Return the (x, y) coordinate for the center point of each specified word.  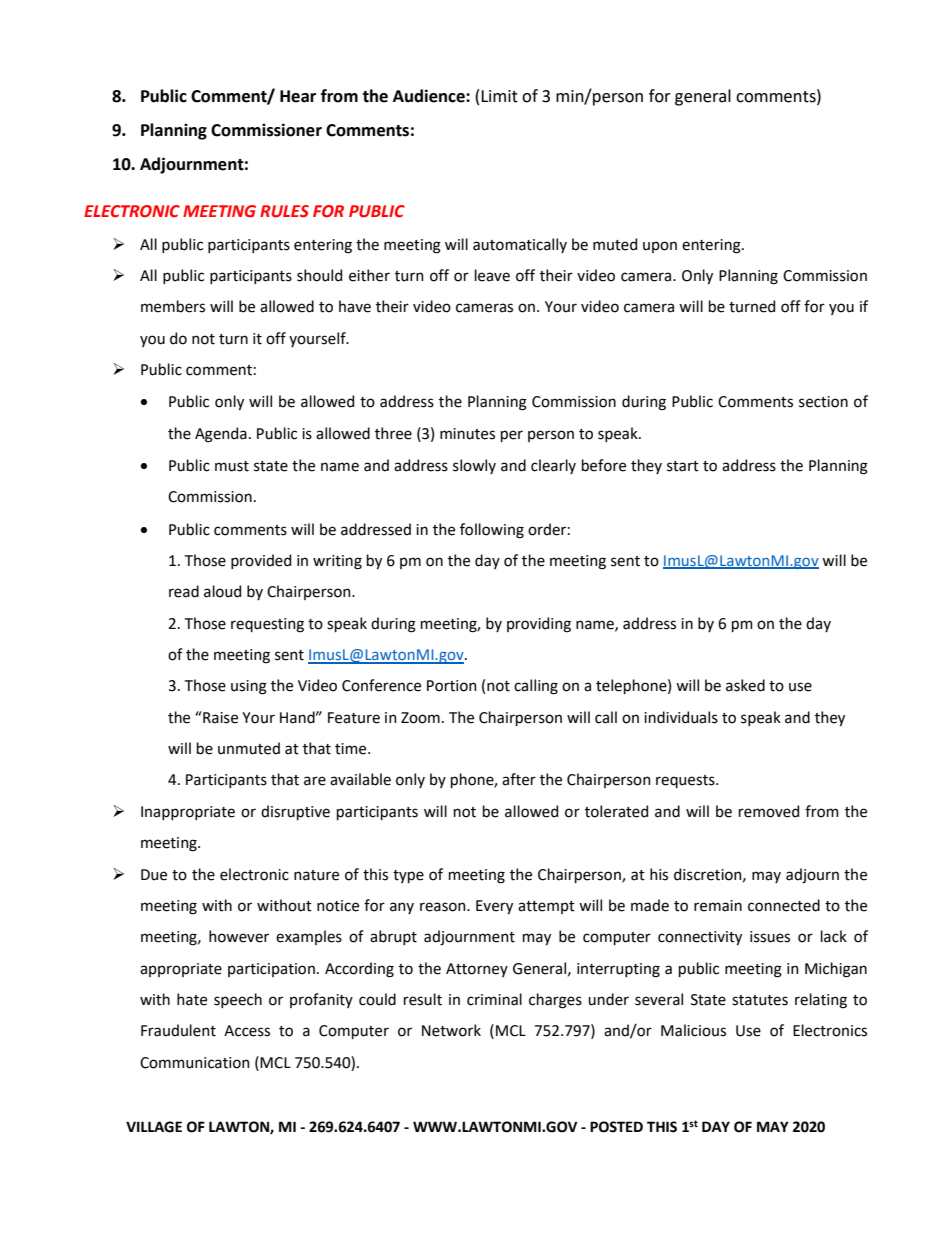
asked (745, 685)
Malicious (693, 1030)
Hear (298, 96)
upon (660, 247)
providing (539, 625)
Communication (195, 1063)
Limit (499, 96)
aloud (222, 591)
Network (451, 1030)
